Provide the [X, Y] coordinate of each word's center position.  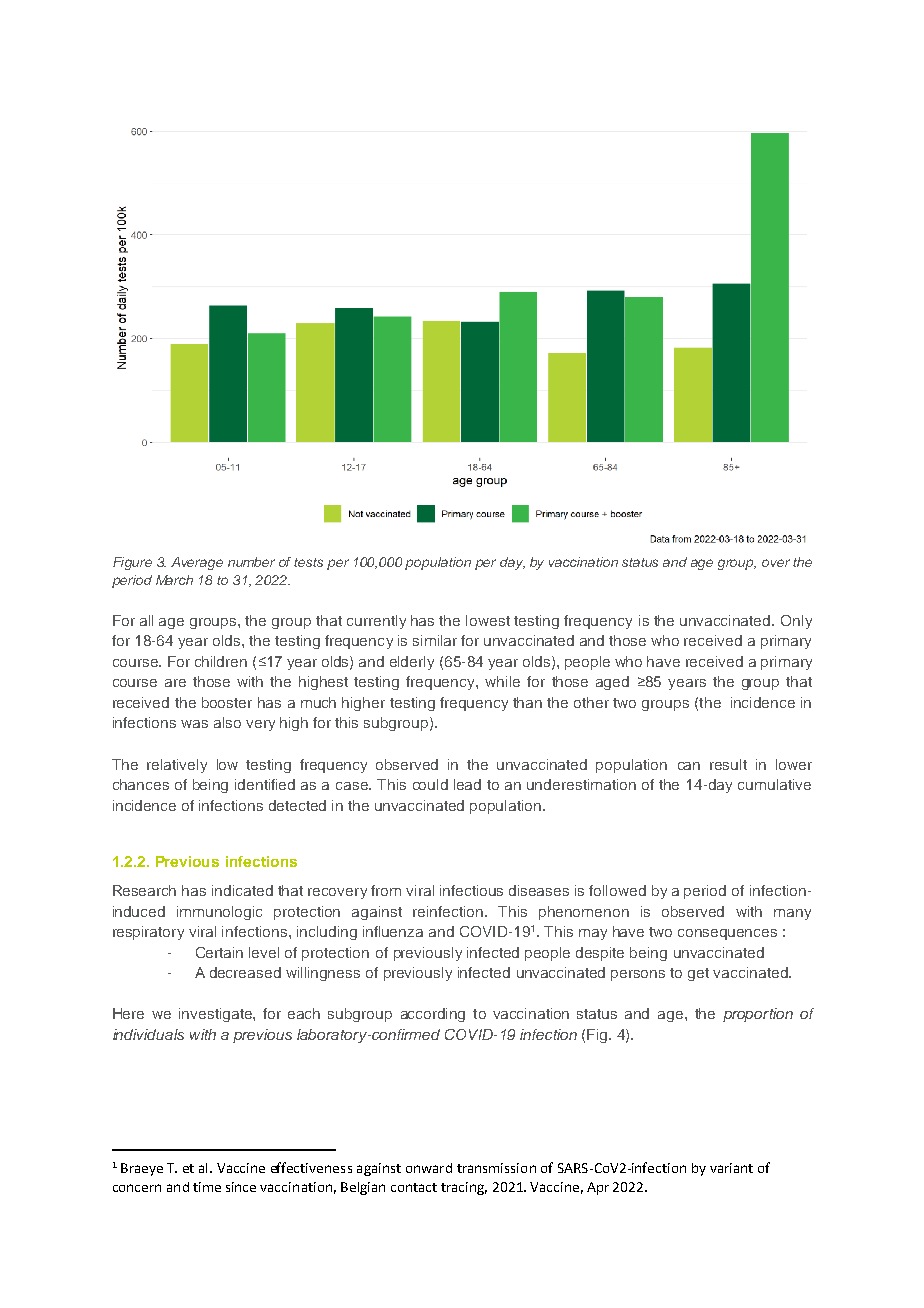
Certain [219, 952]
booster [227, 702]
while [502, 681]
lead [467, 784]
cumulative [774, 784]
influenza [393, 931]
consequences [727, 934]
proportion [758, 1015]
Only [796, 622]
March [174, 580]
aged [612, 683]
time [207, 1187]
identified [265, 784]
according [433, 1015]
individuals [148, 1034]
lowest [488, 620]
